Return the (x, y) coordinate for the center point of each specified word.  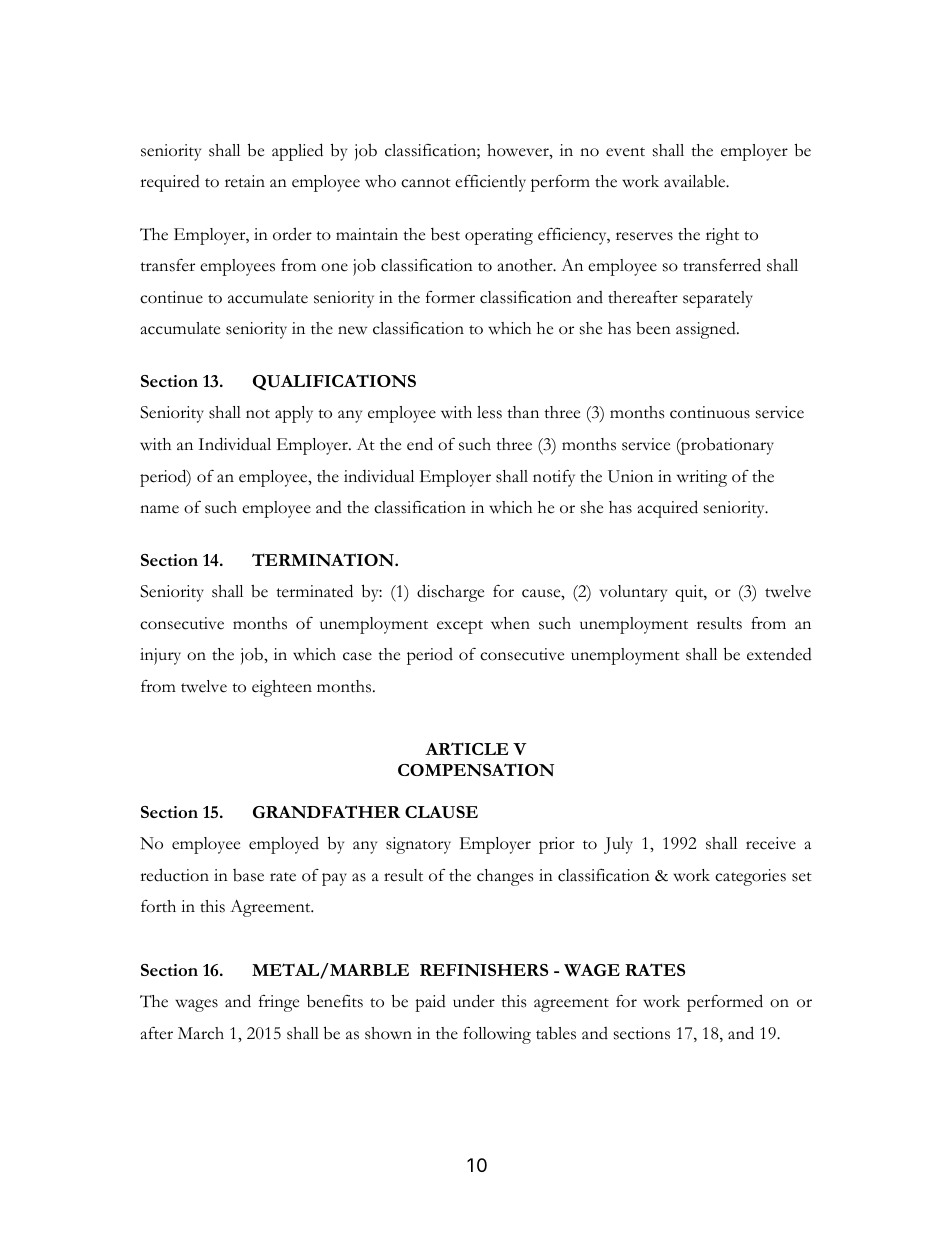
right (722, 236)
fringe (279, 1003)
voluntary (633, 593)
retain (245, 181)
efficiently (490, 183)
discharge (450, 593)
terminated (314, 591)
